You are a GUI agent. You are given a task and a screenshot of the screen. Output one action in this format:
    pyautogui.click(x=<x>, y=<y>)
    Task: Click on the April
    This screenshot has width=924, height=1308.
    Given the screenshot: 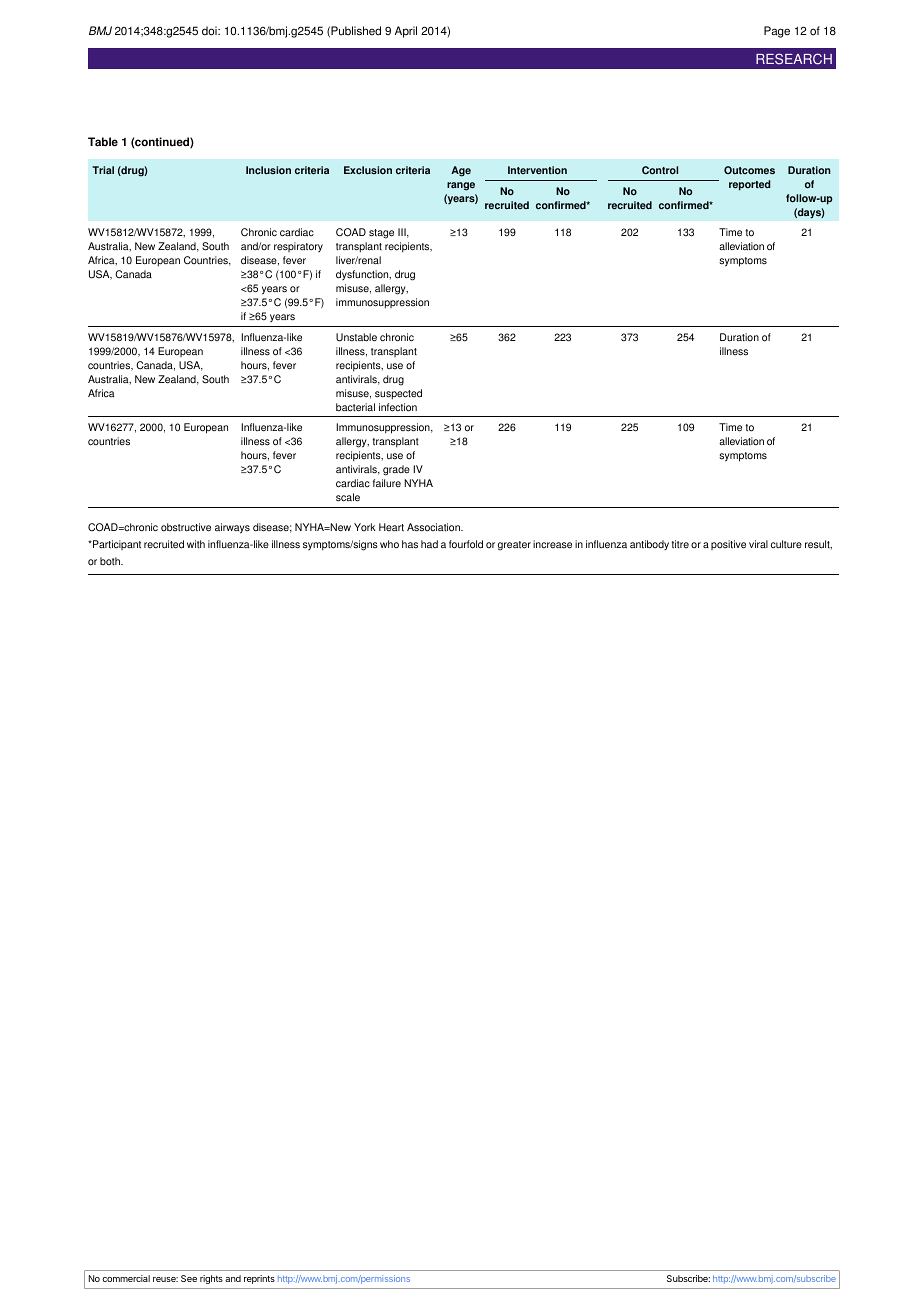 What is the action you would take?
    pyautogui.click(x=406, y=32)
